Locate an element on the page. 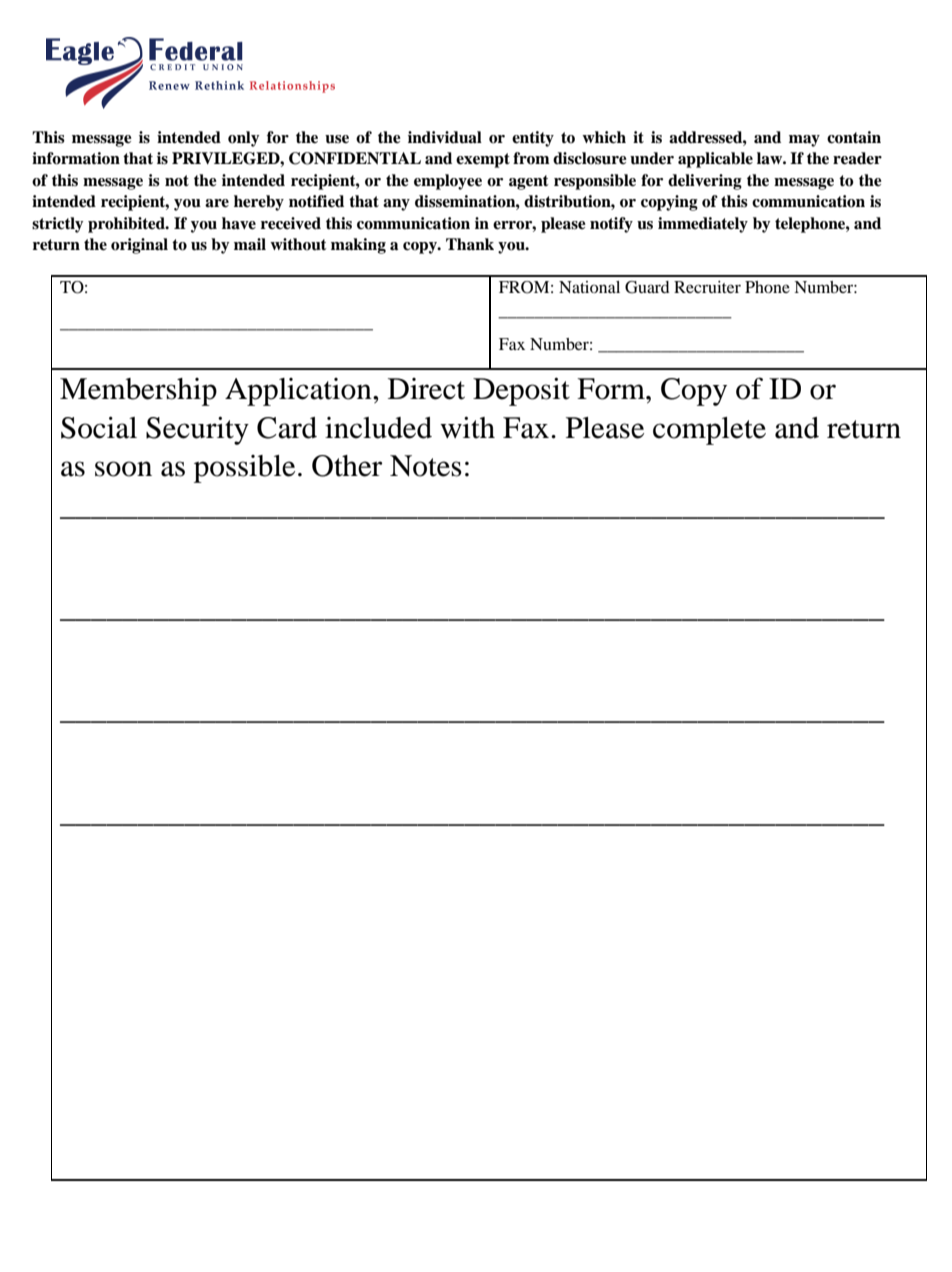  soon is located at coordinates (123, 469).
